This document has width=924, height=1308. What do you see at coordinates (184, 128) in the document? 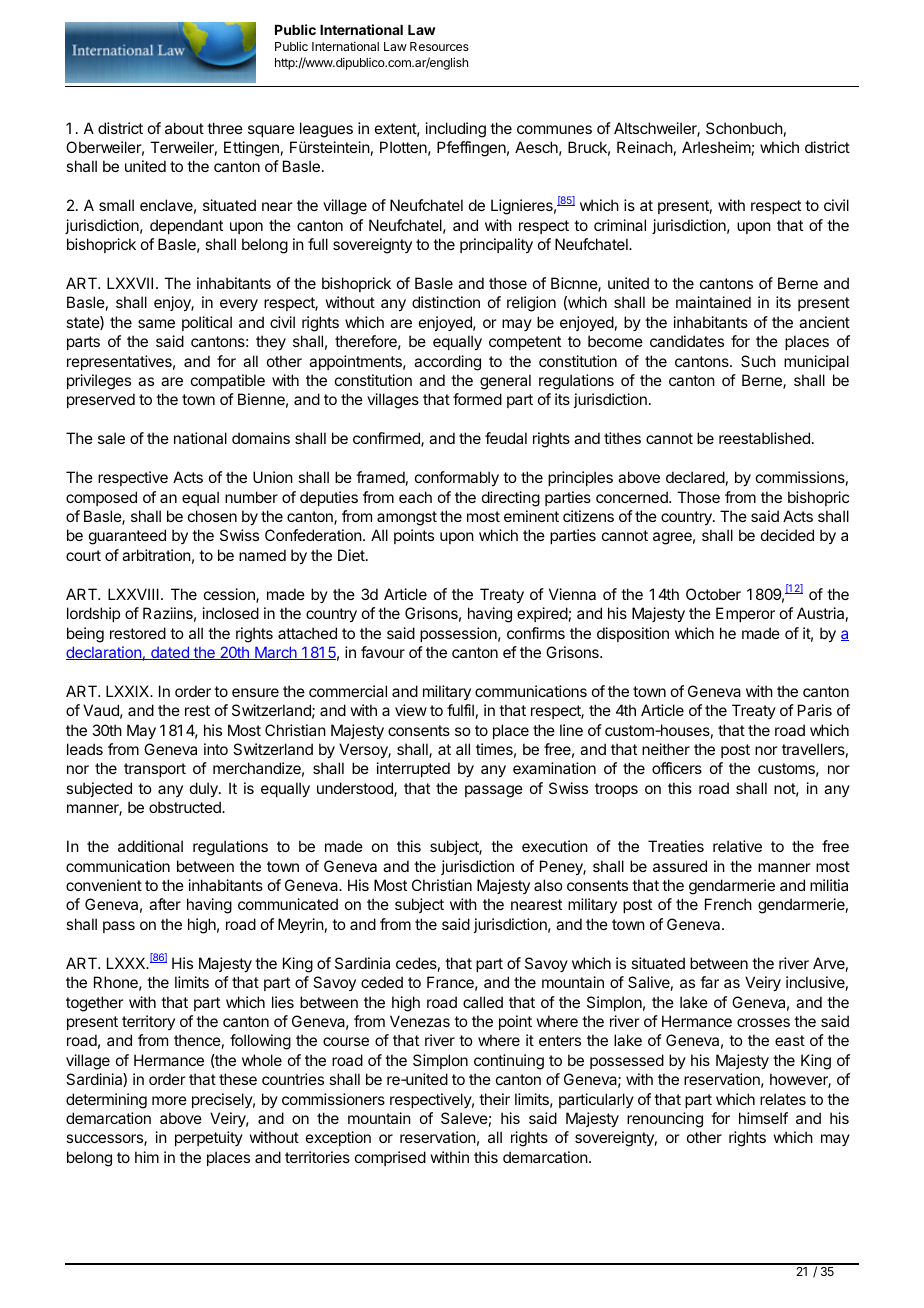
I see `about` at bounding box center [184, 128].
